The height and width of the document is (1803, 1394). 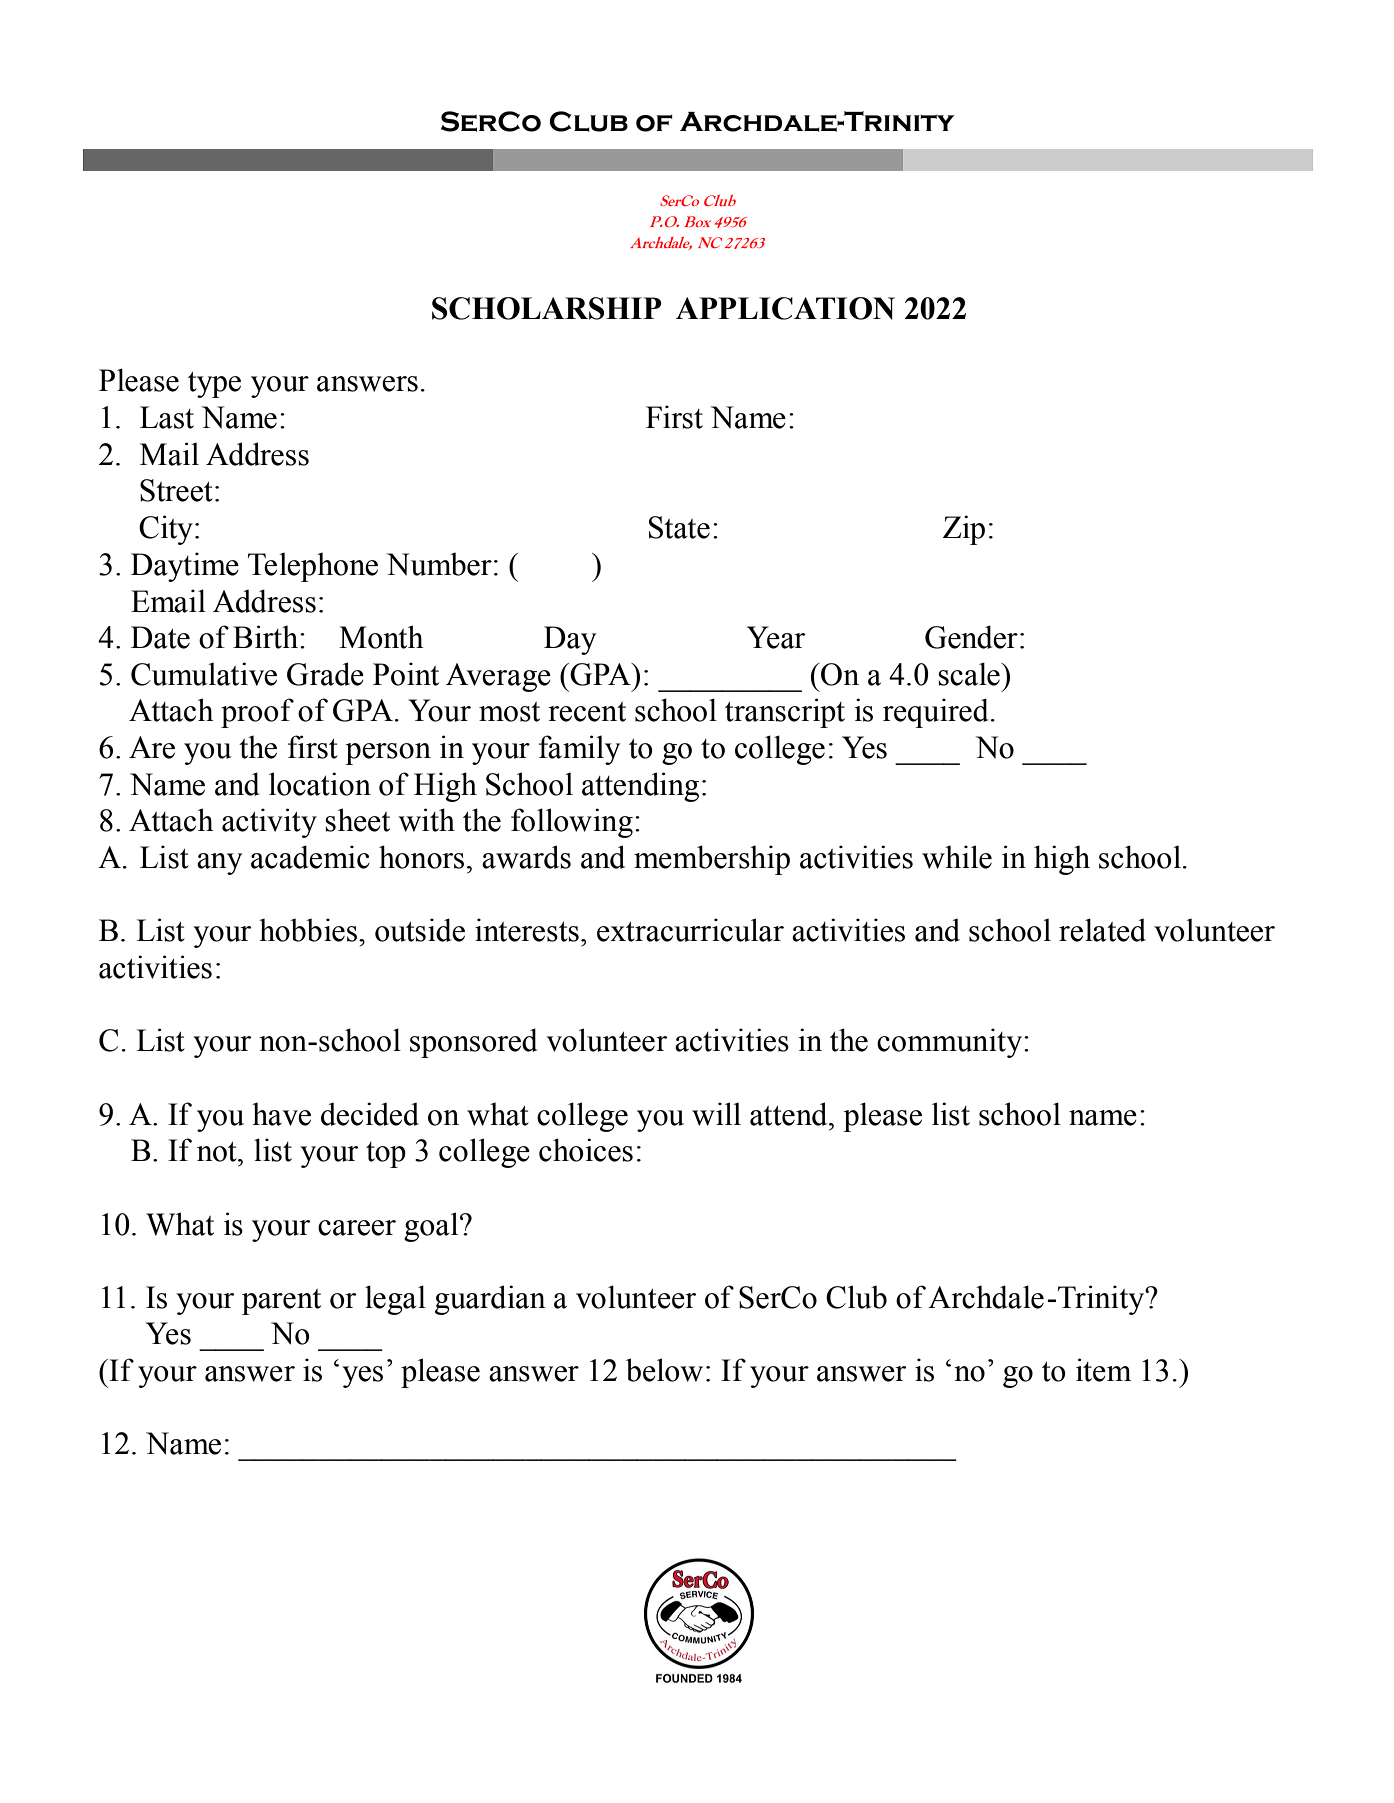 What do you see at coordinates (214, 385) in the document?
I see `type` at bounding box center [214, 385].
